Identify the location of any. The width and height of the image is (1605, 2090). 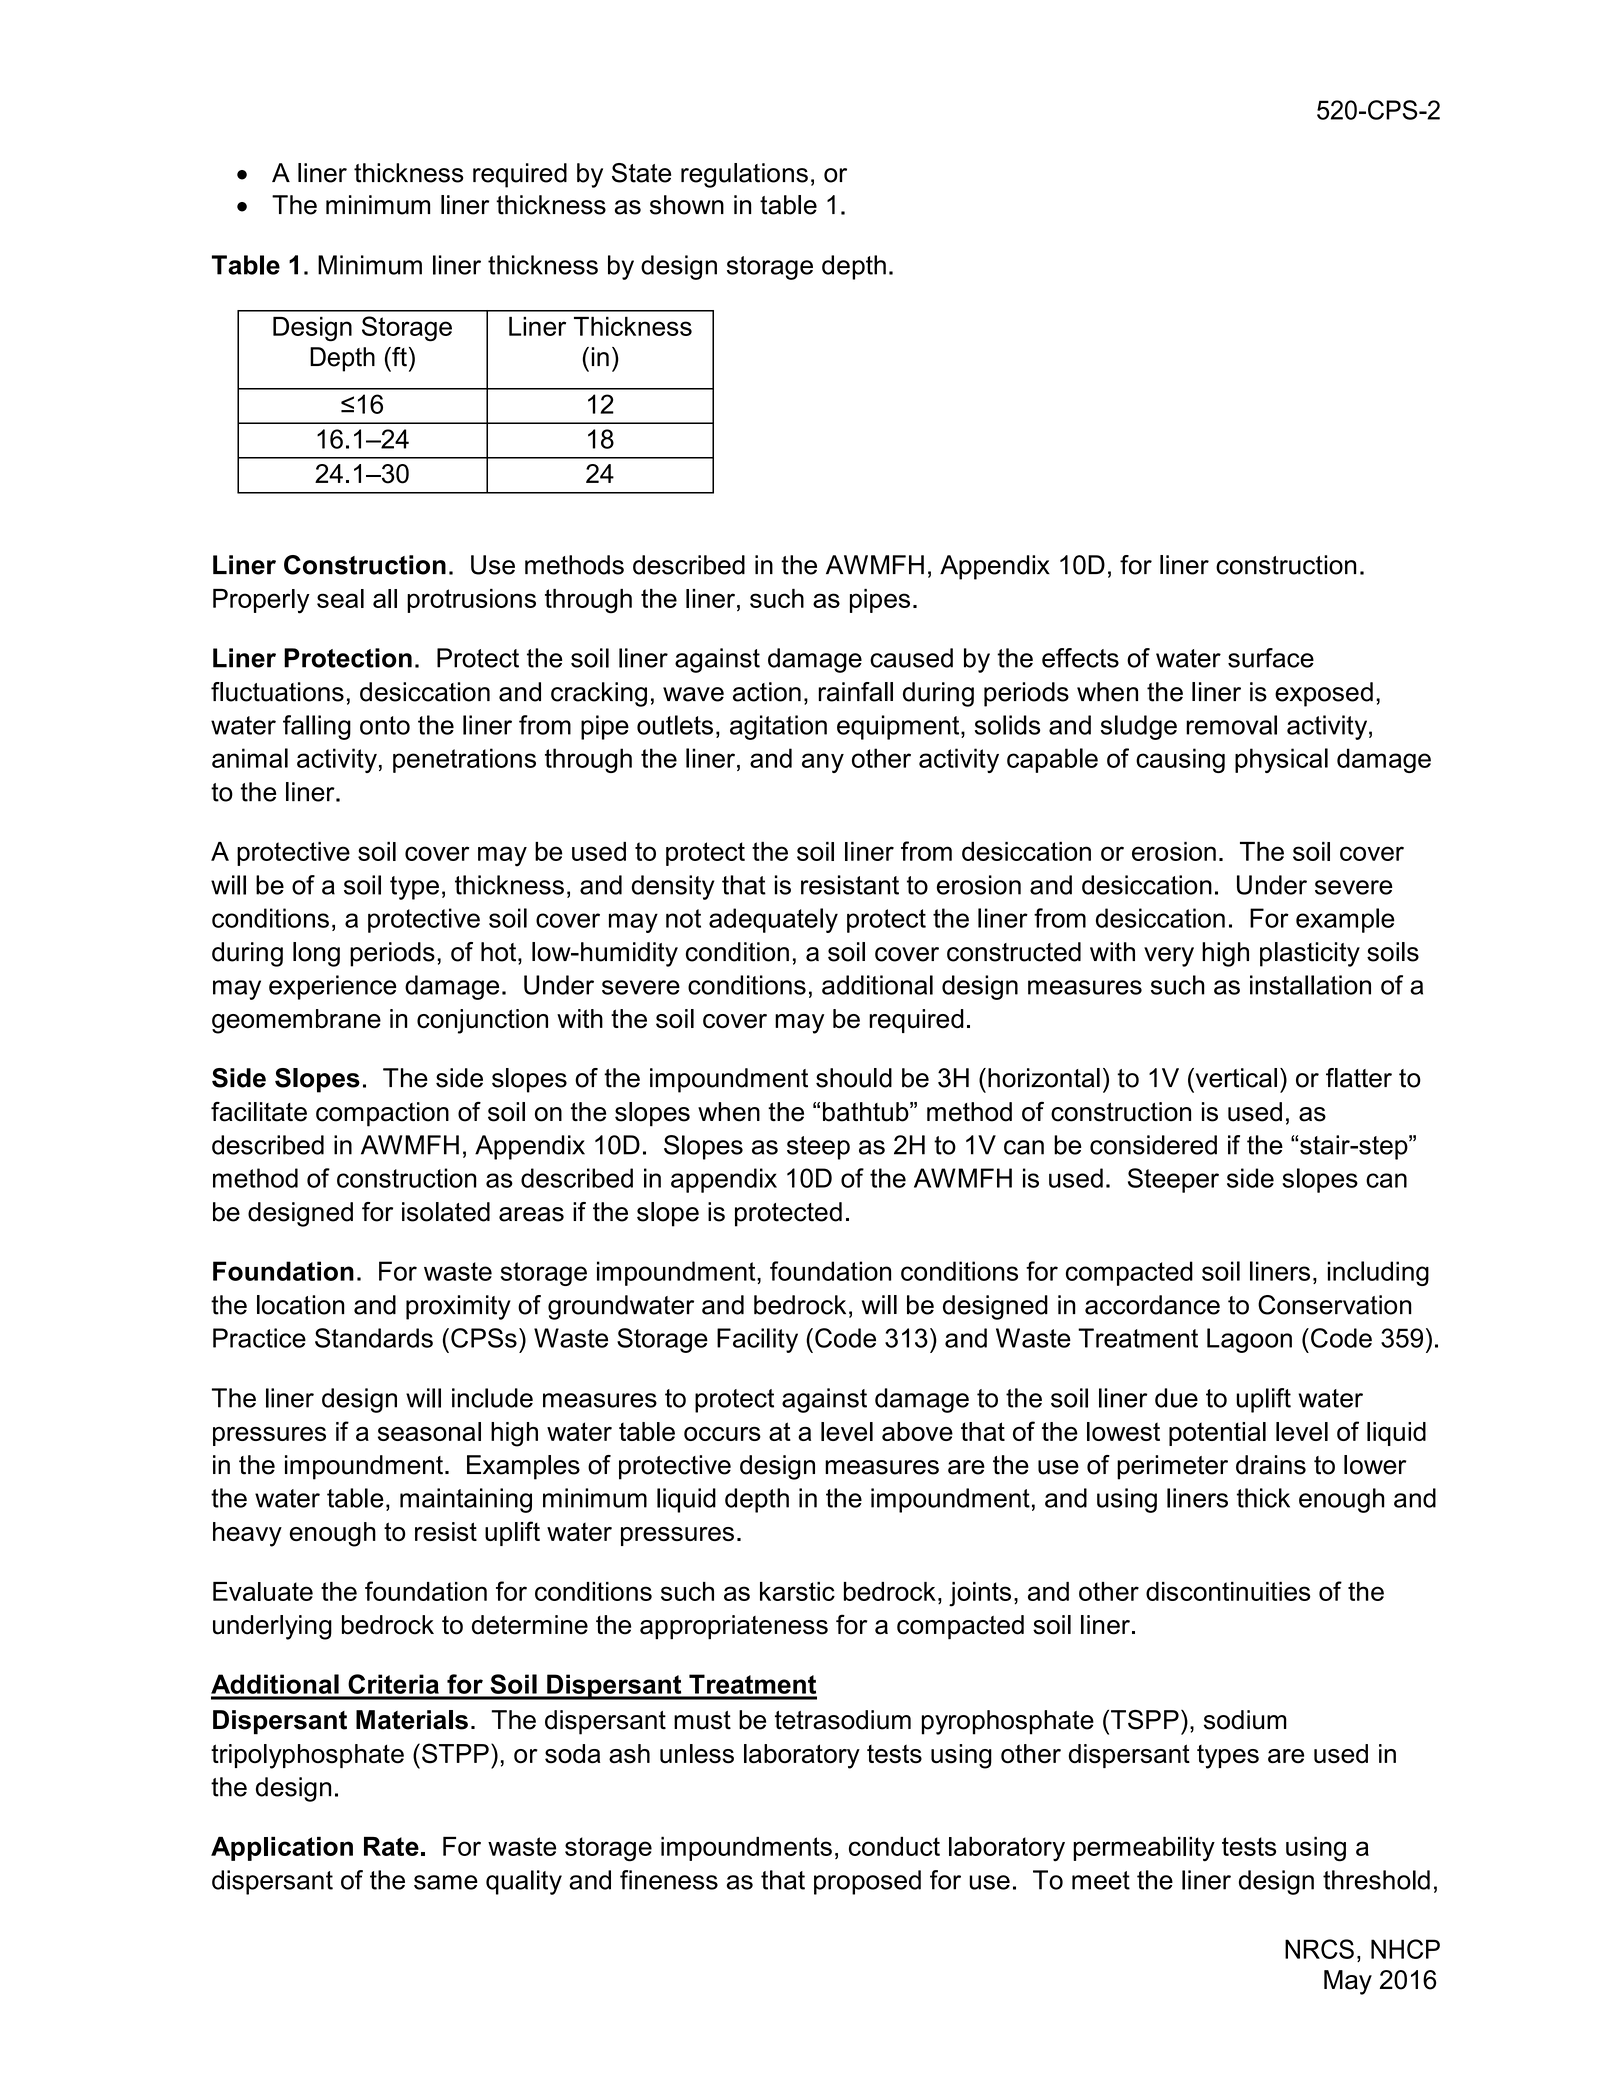
(823, 763).
